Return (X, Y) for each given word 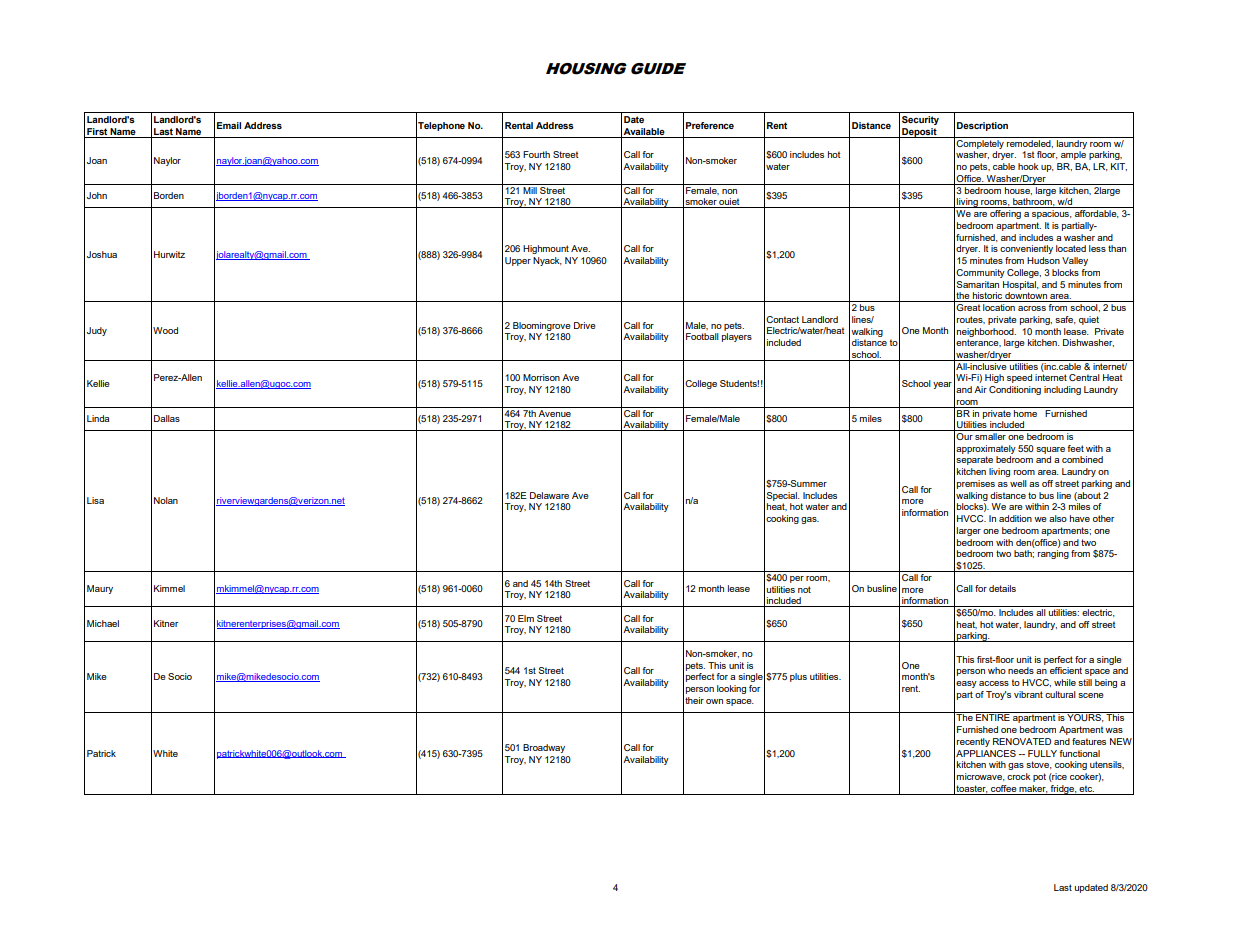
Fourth (536, 154)
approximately (986, 449)
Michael (103, 623)
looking (731, 689)
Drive (585, 325)
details (1002, 588)
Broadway (544, 748)
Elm (526, 618)
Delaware (549, 495)
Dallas (167, 418)
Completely (980, 143)
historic (987, 297)
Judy (97, 331)
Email (229, 125)
